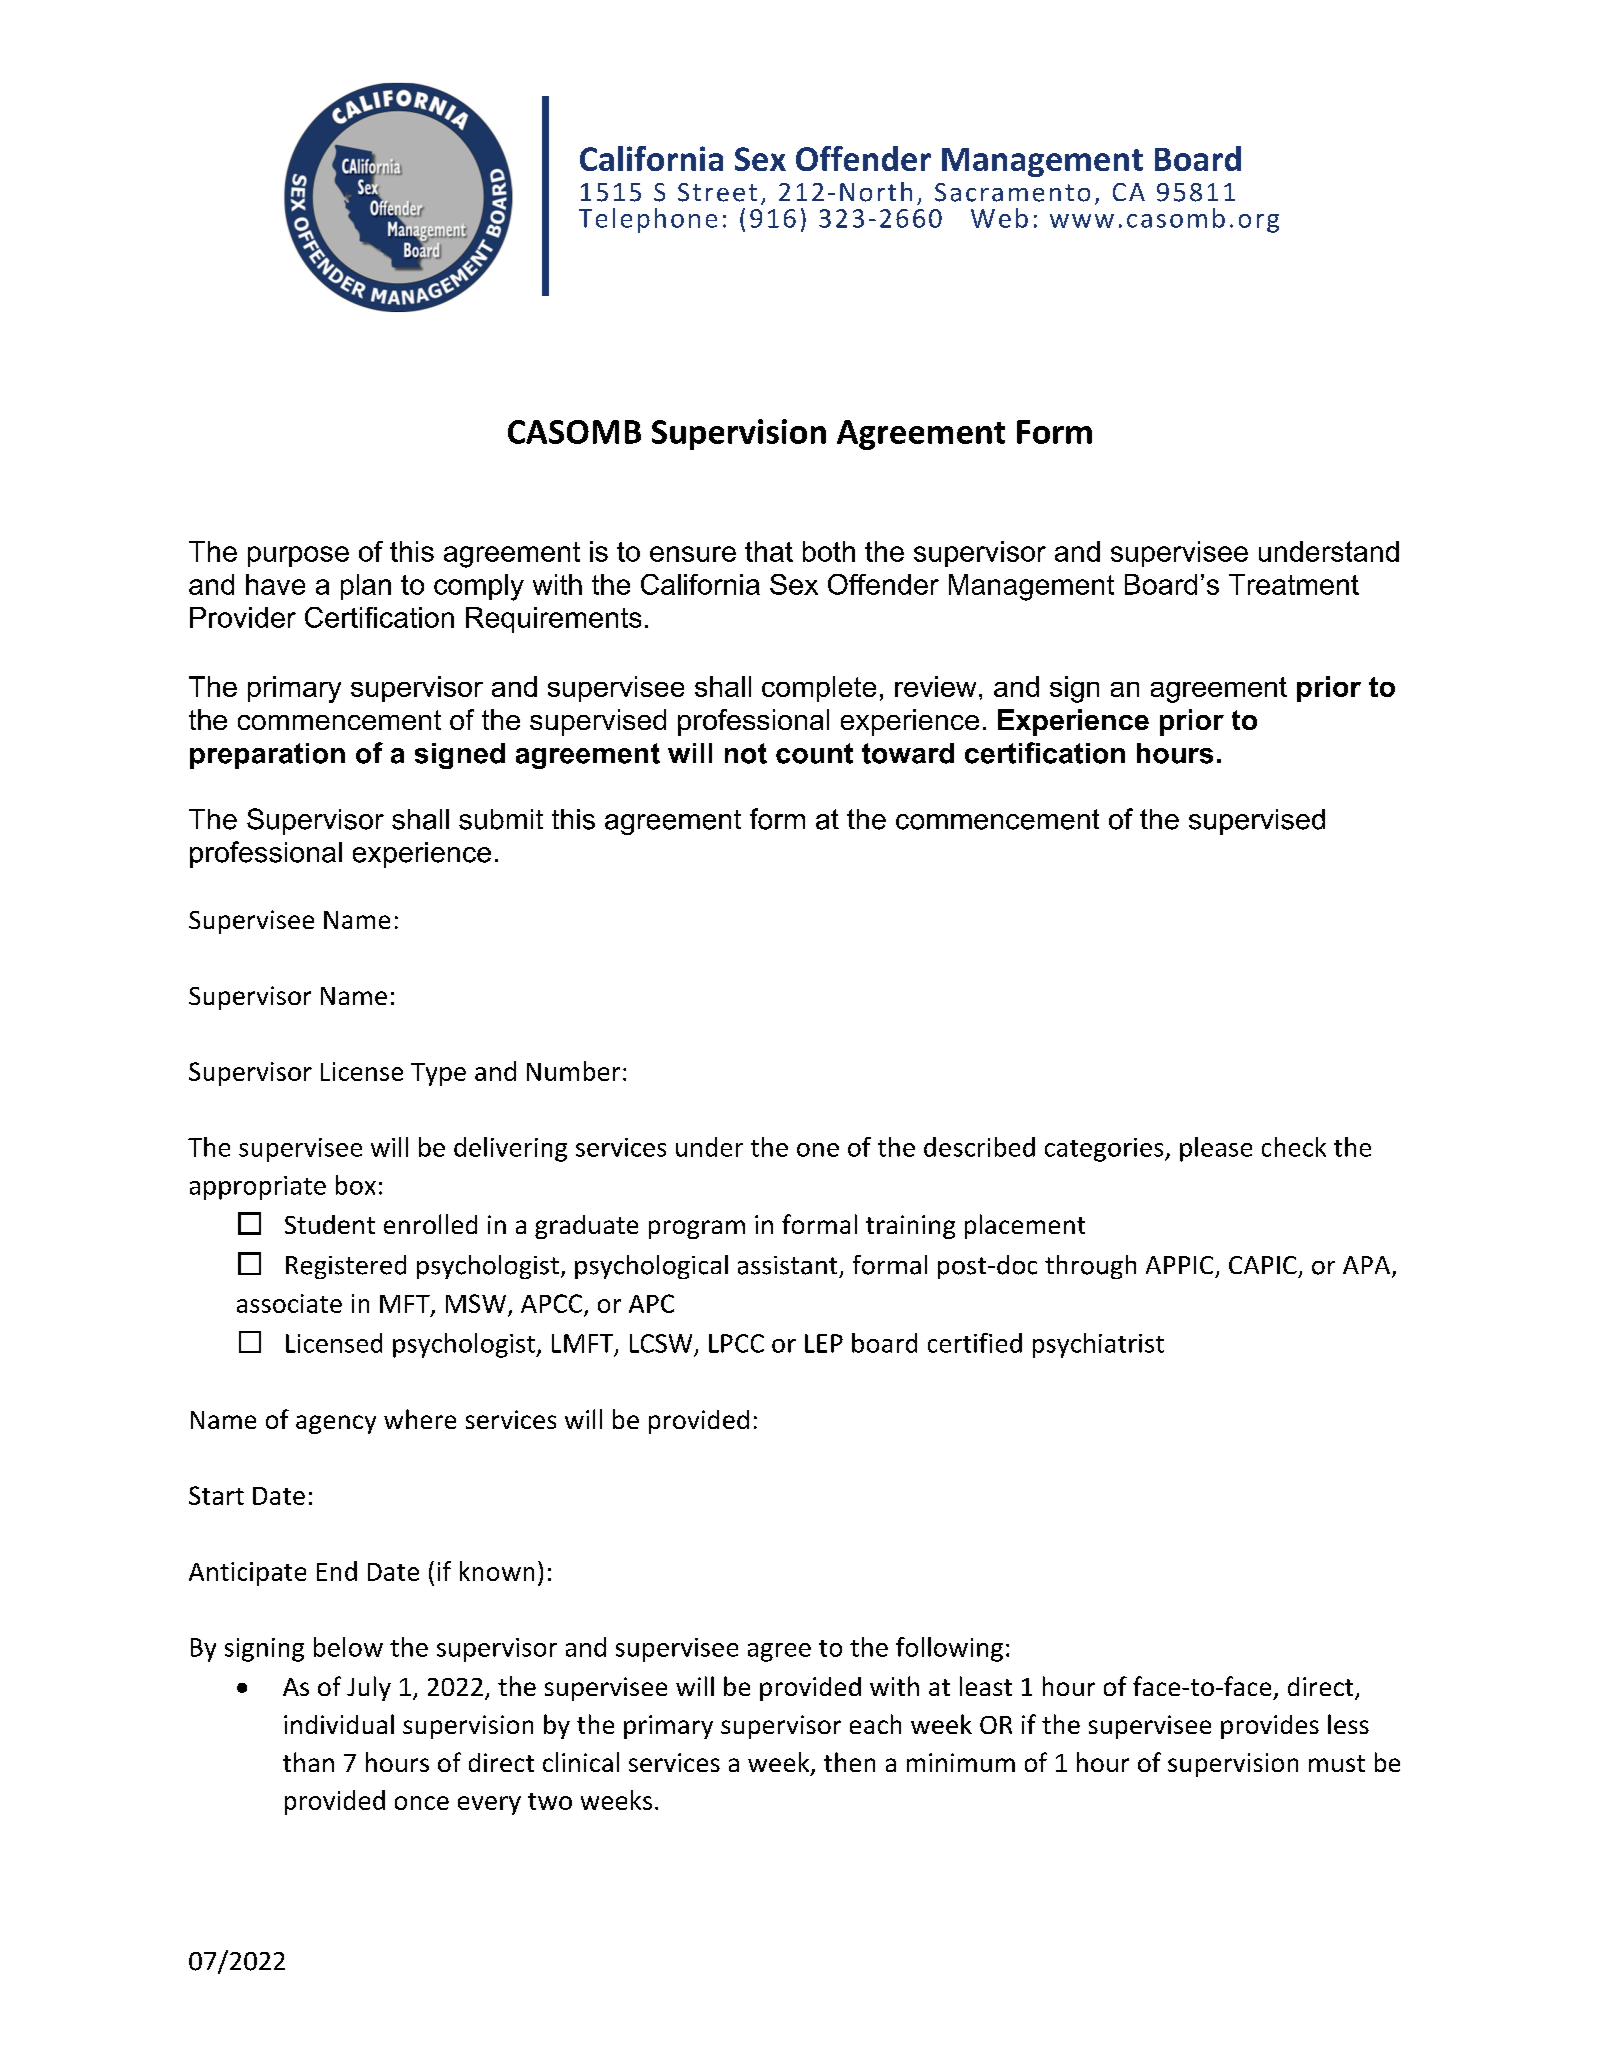 Image resolution: width=1601 pixels, height=2072 pixels. Describe the element at coordinates (1368, 1266) in the image. I see `APA` at that location.
